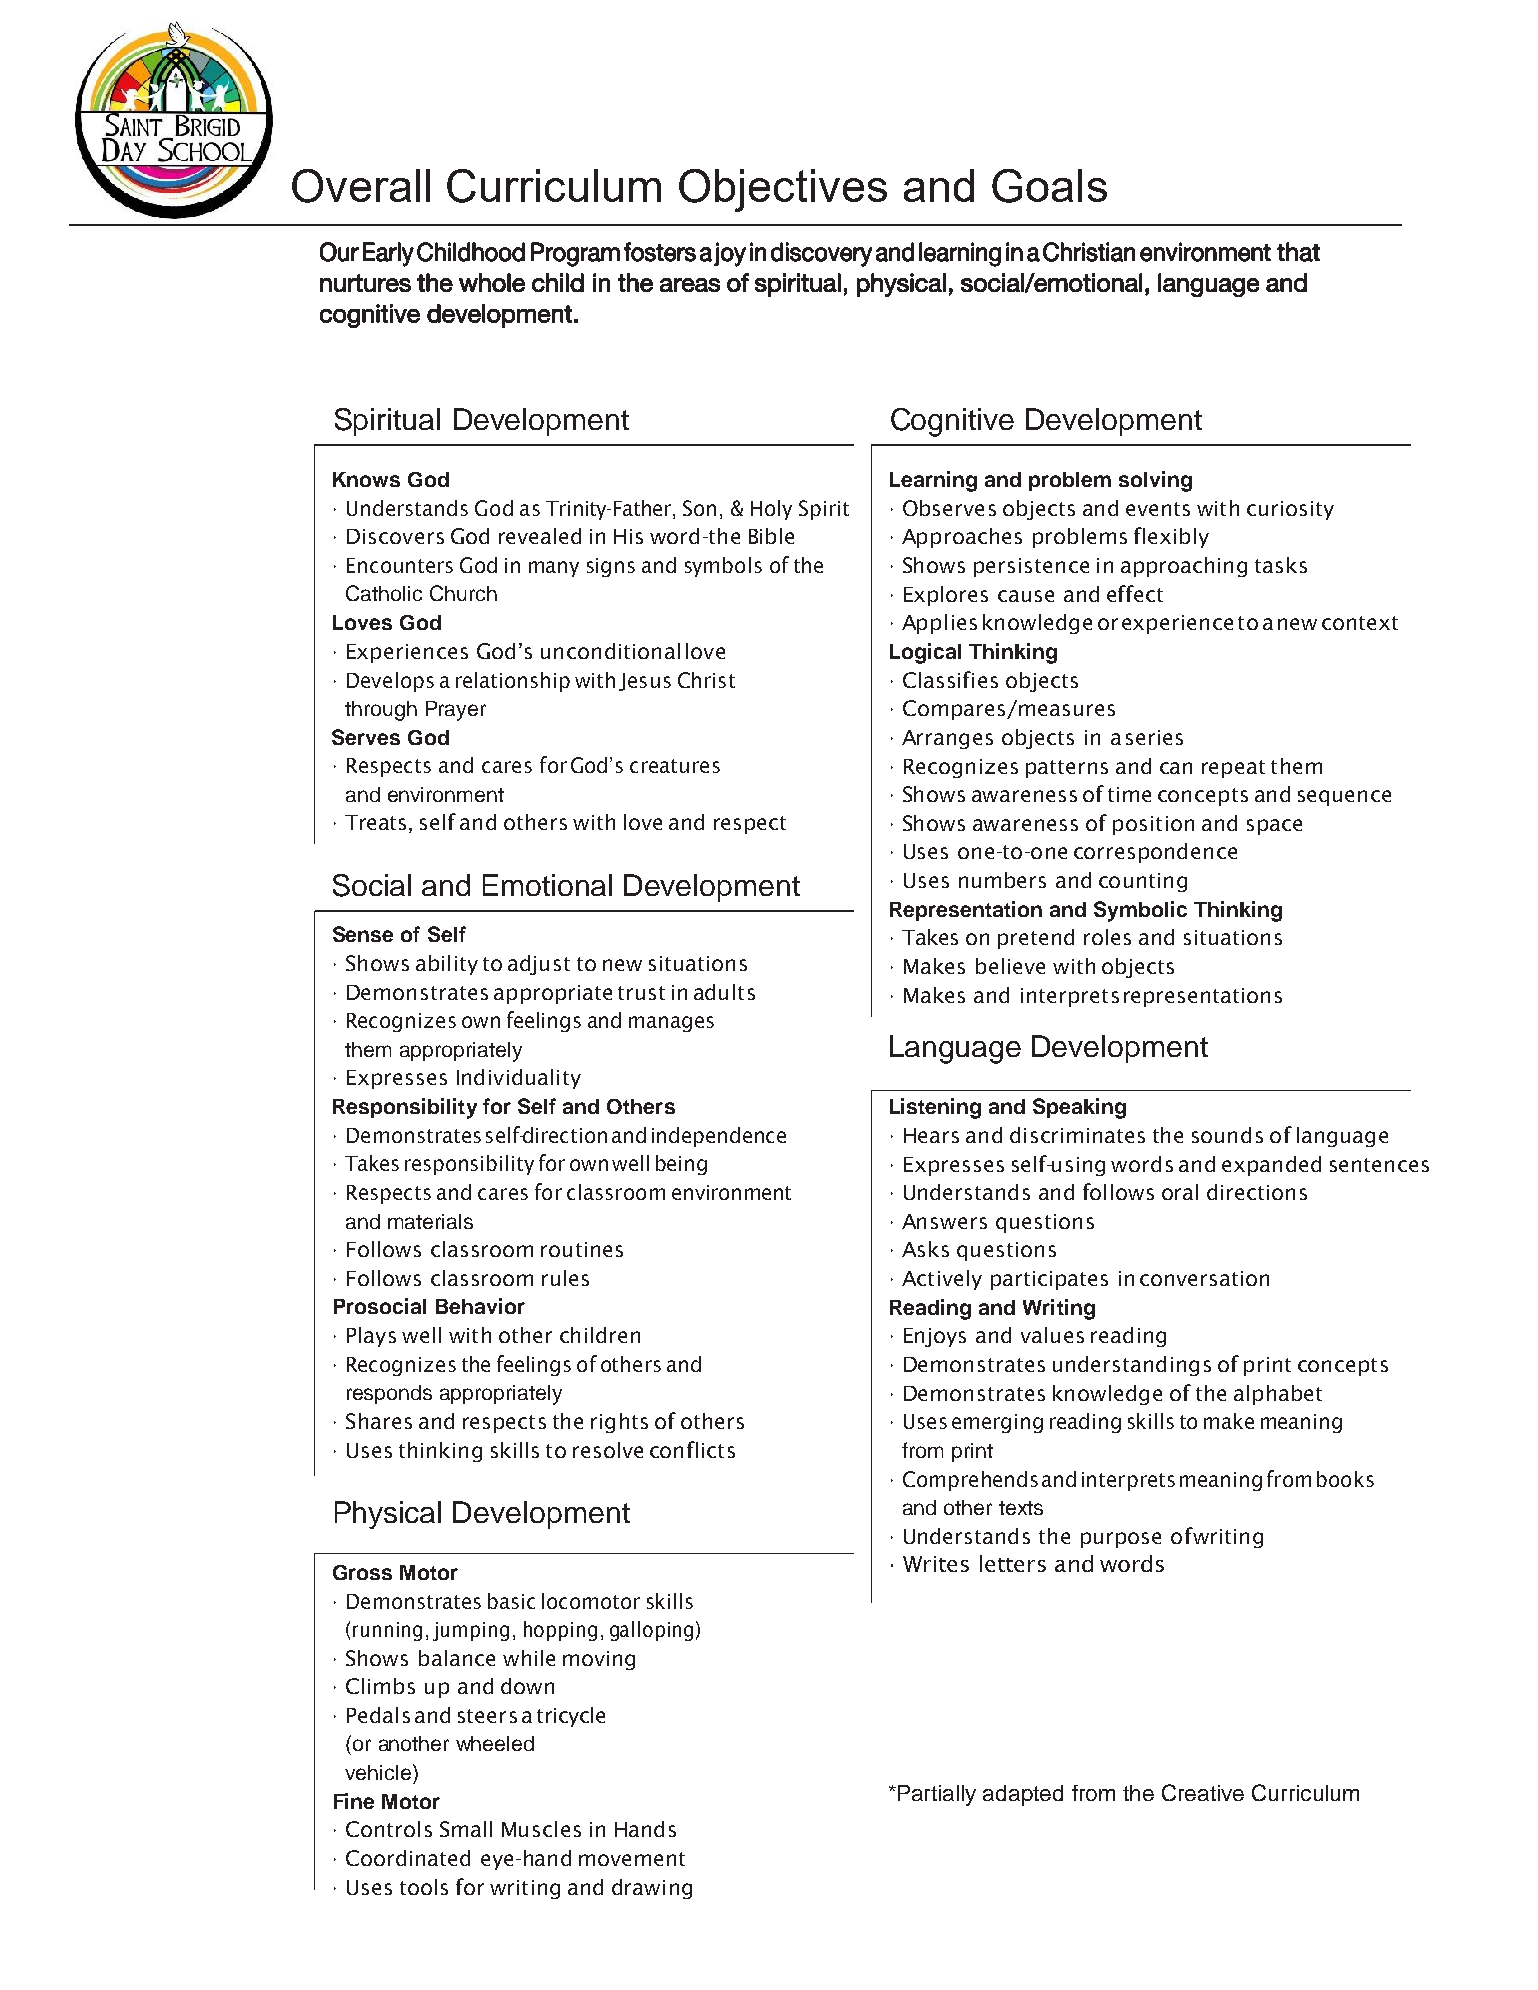 This image has height=1990, width=1538. I want to click on discovery, so click(821, 254).
